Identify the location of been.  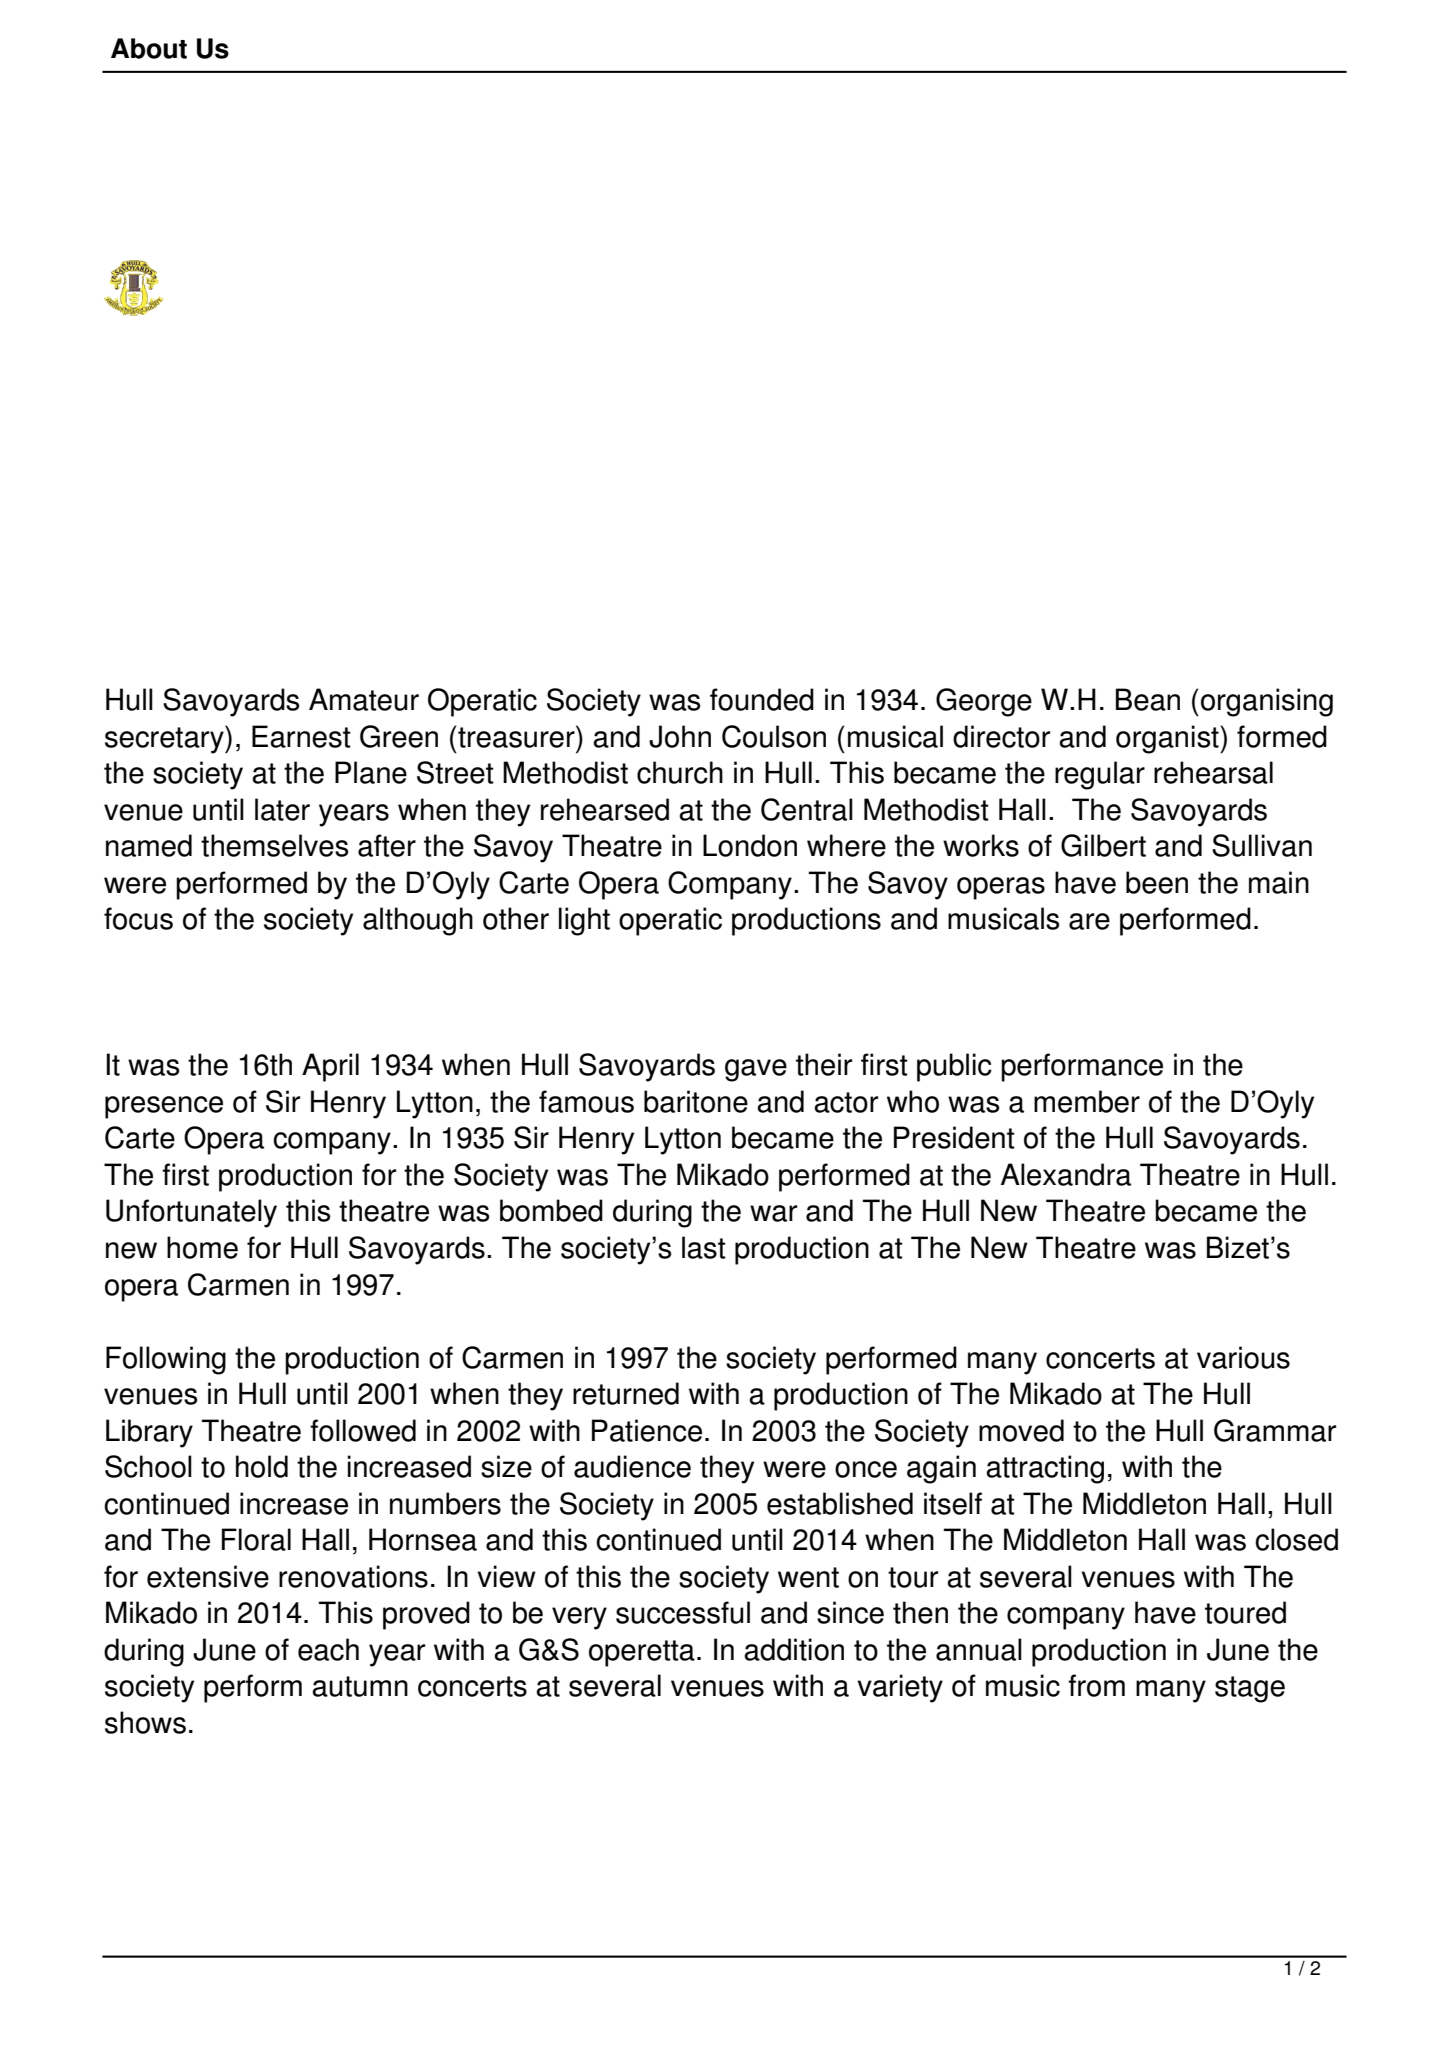
(1157, 882).
